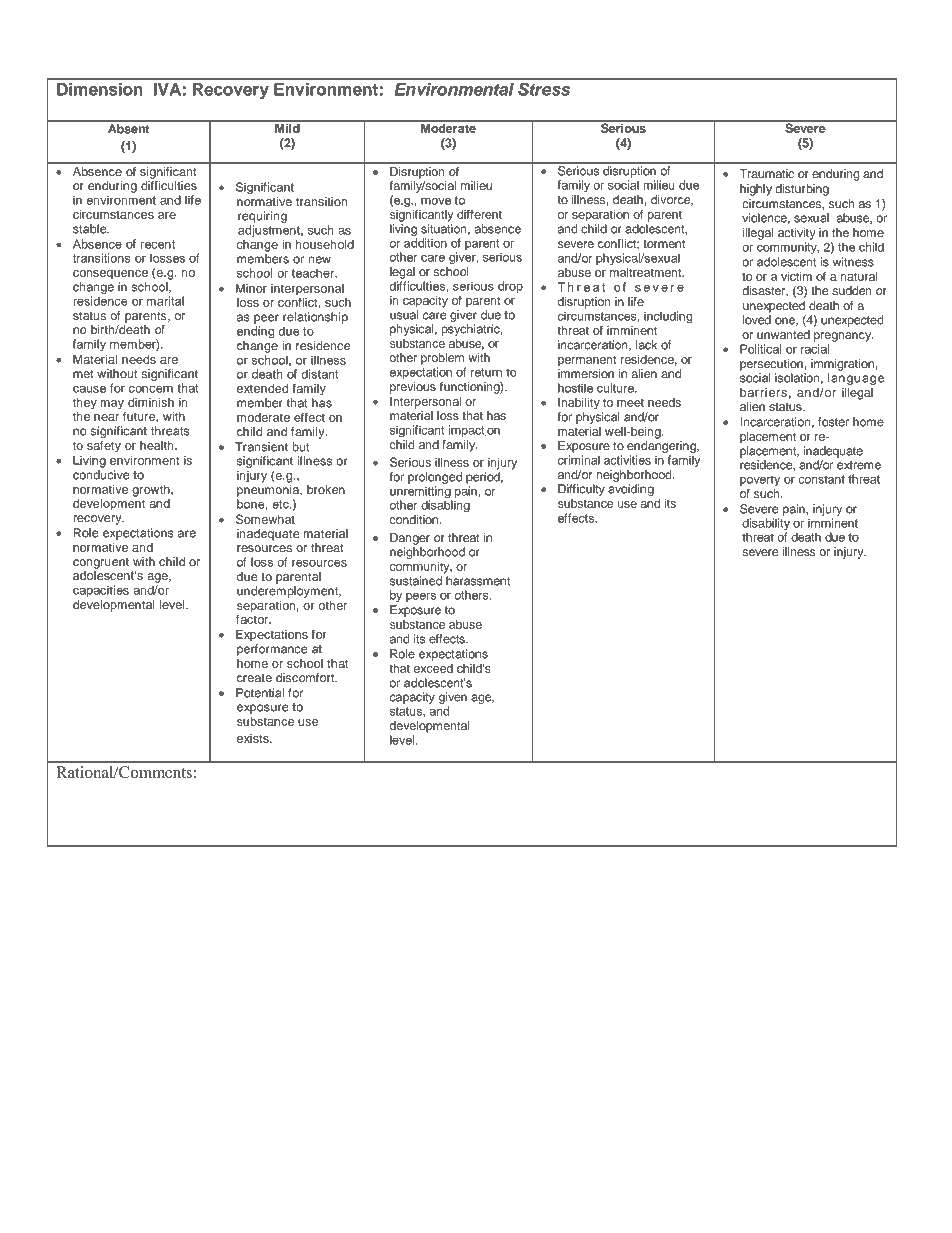  Describe the element at coordinates (763, 392) in the page. I see `barriers` at that location.
